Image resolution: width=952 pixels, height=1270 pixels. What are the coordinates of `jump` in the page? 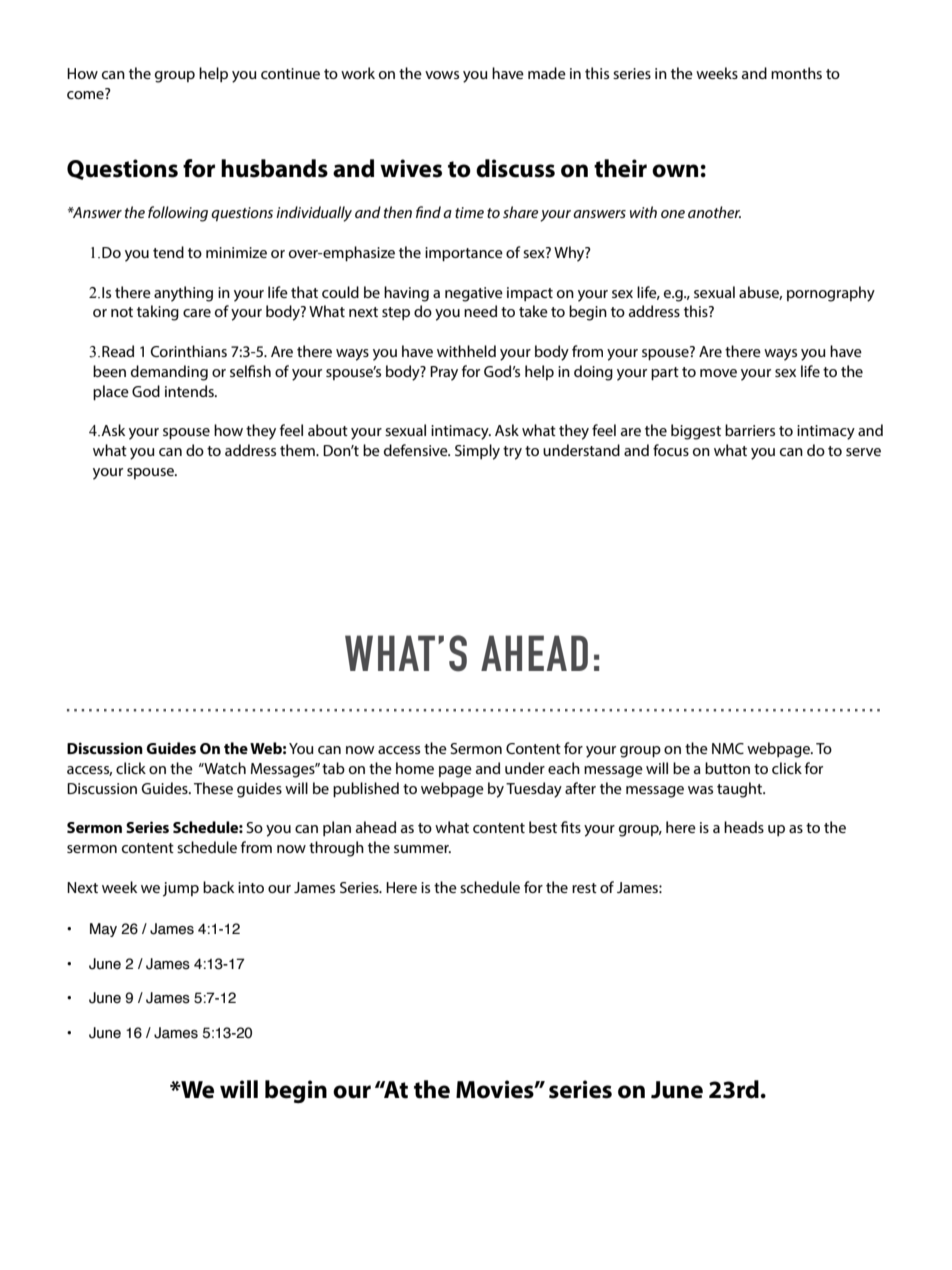 It's located at (181, 889).
